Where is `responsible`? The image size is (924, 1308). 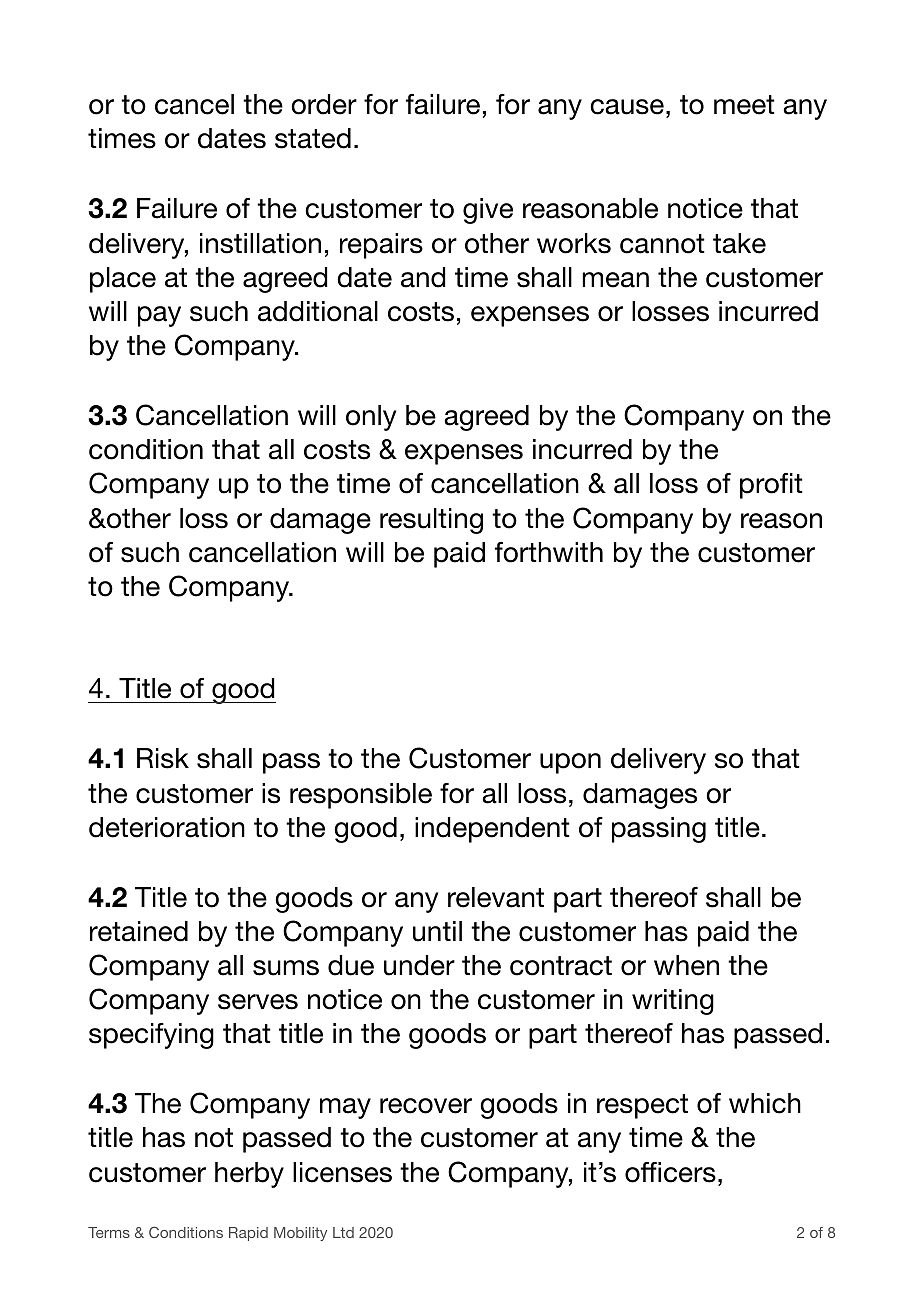
responsible is located at coordinates (361, 796).
